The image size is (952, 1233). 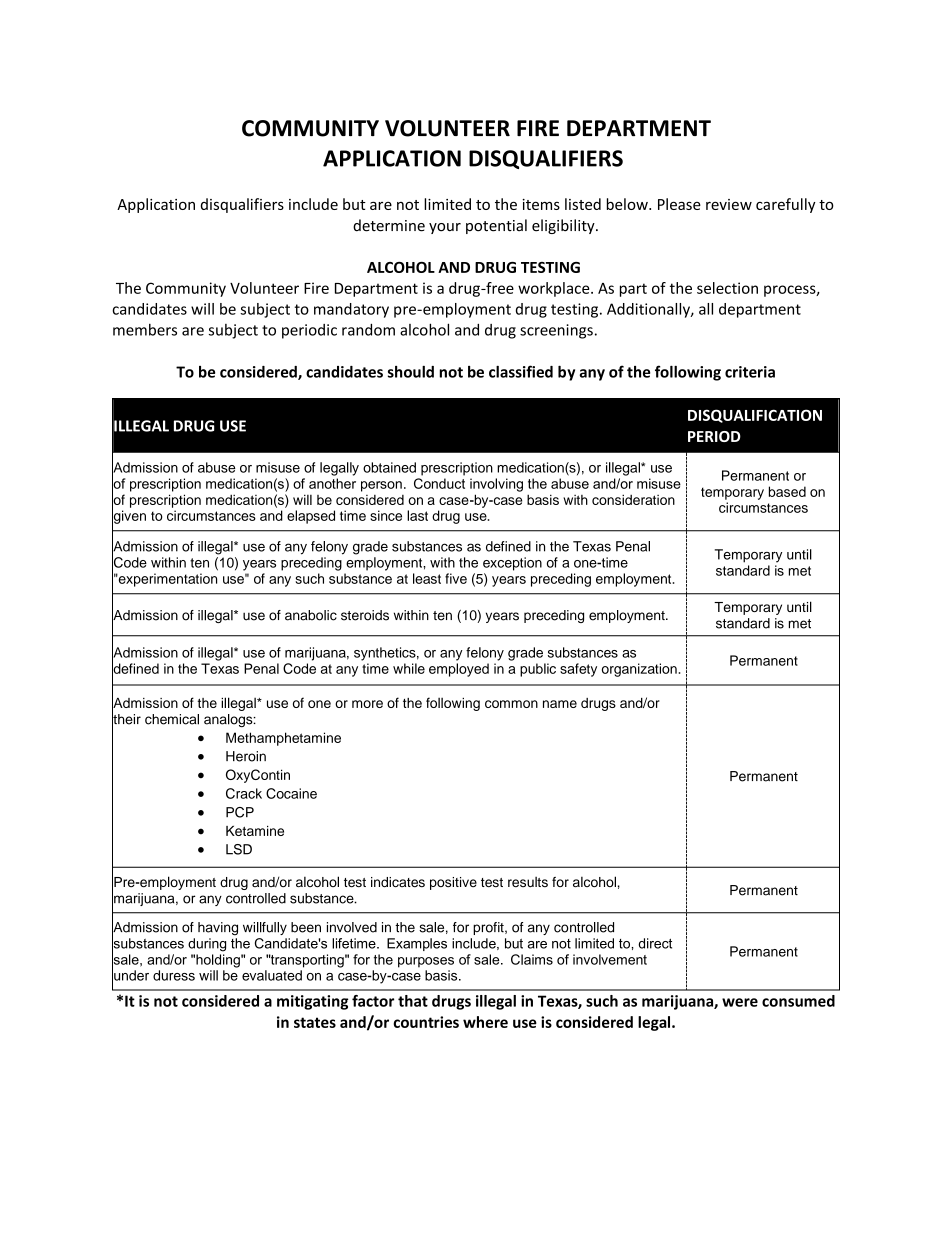 I want to click on duress, so click(x=174, y=975).
